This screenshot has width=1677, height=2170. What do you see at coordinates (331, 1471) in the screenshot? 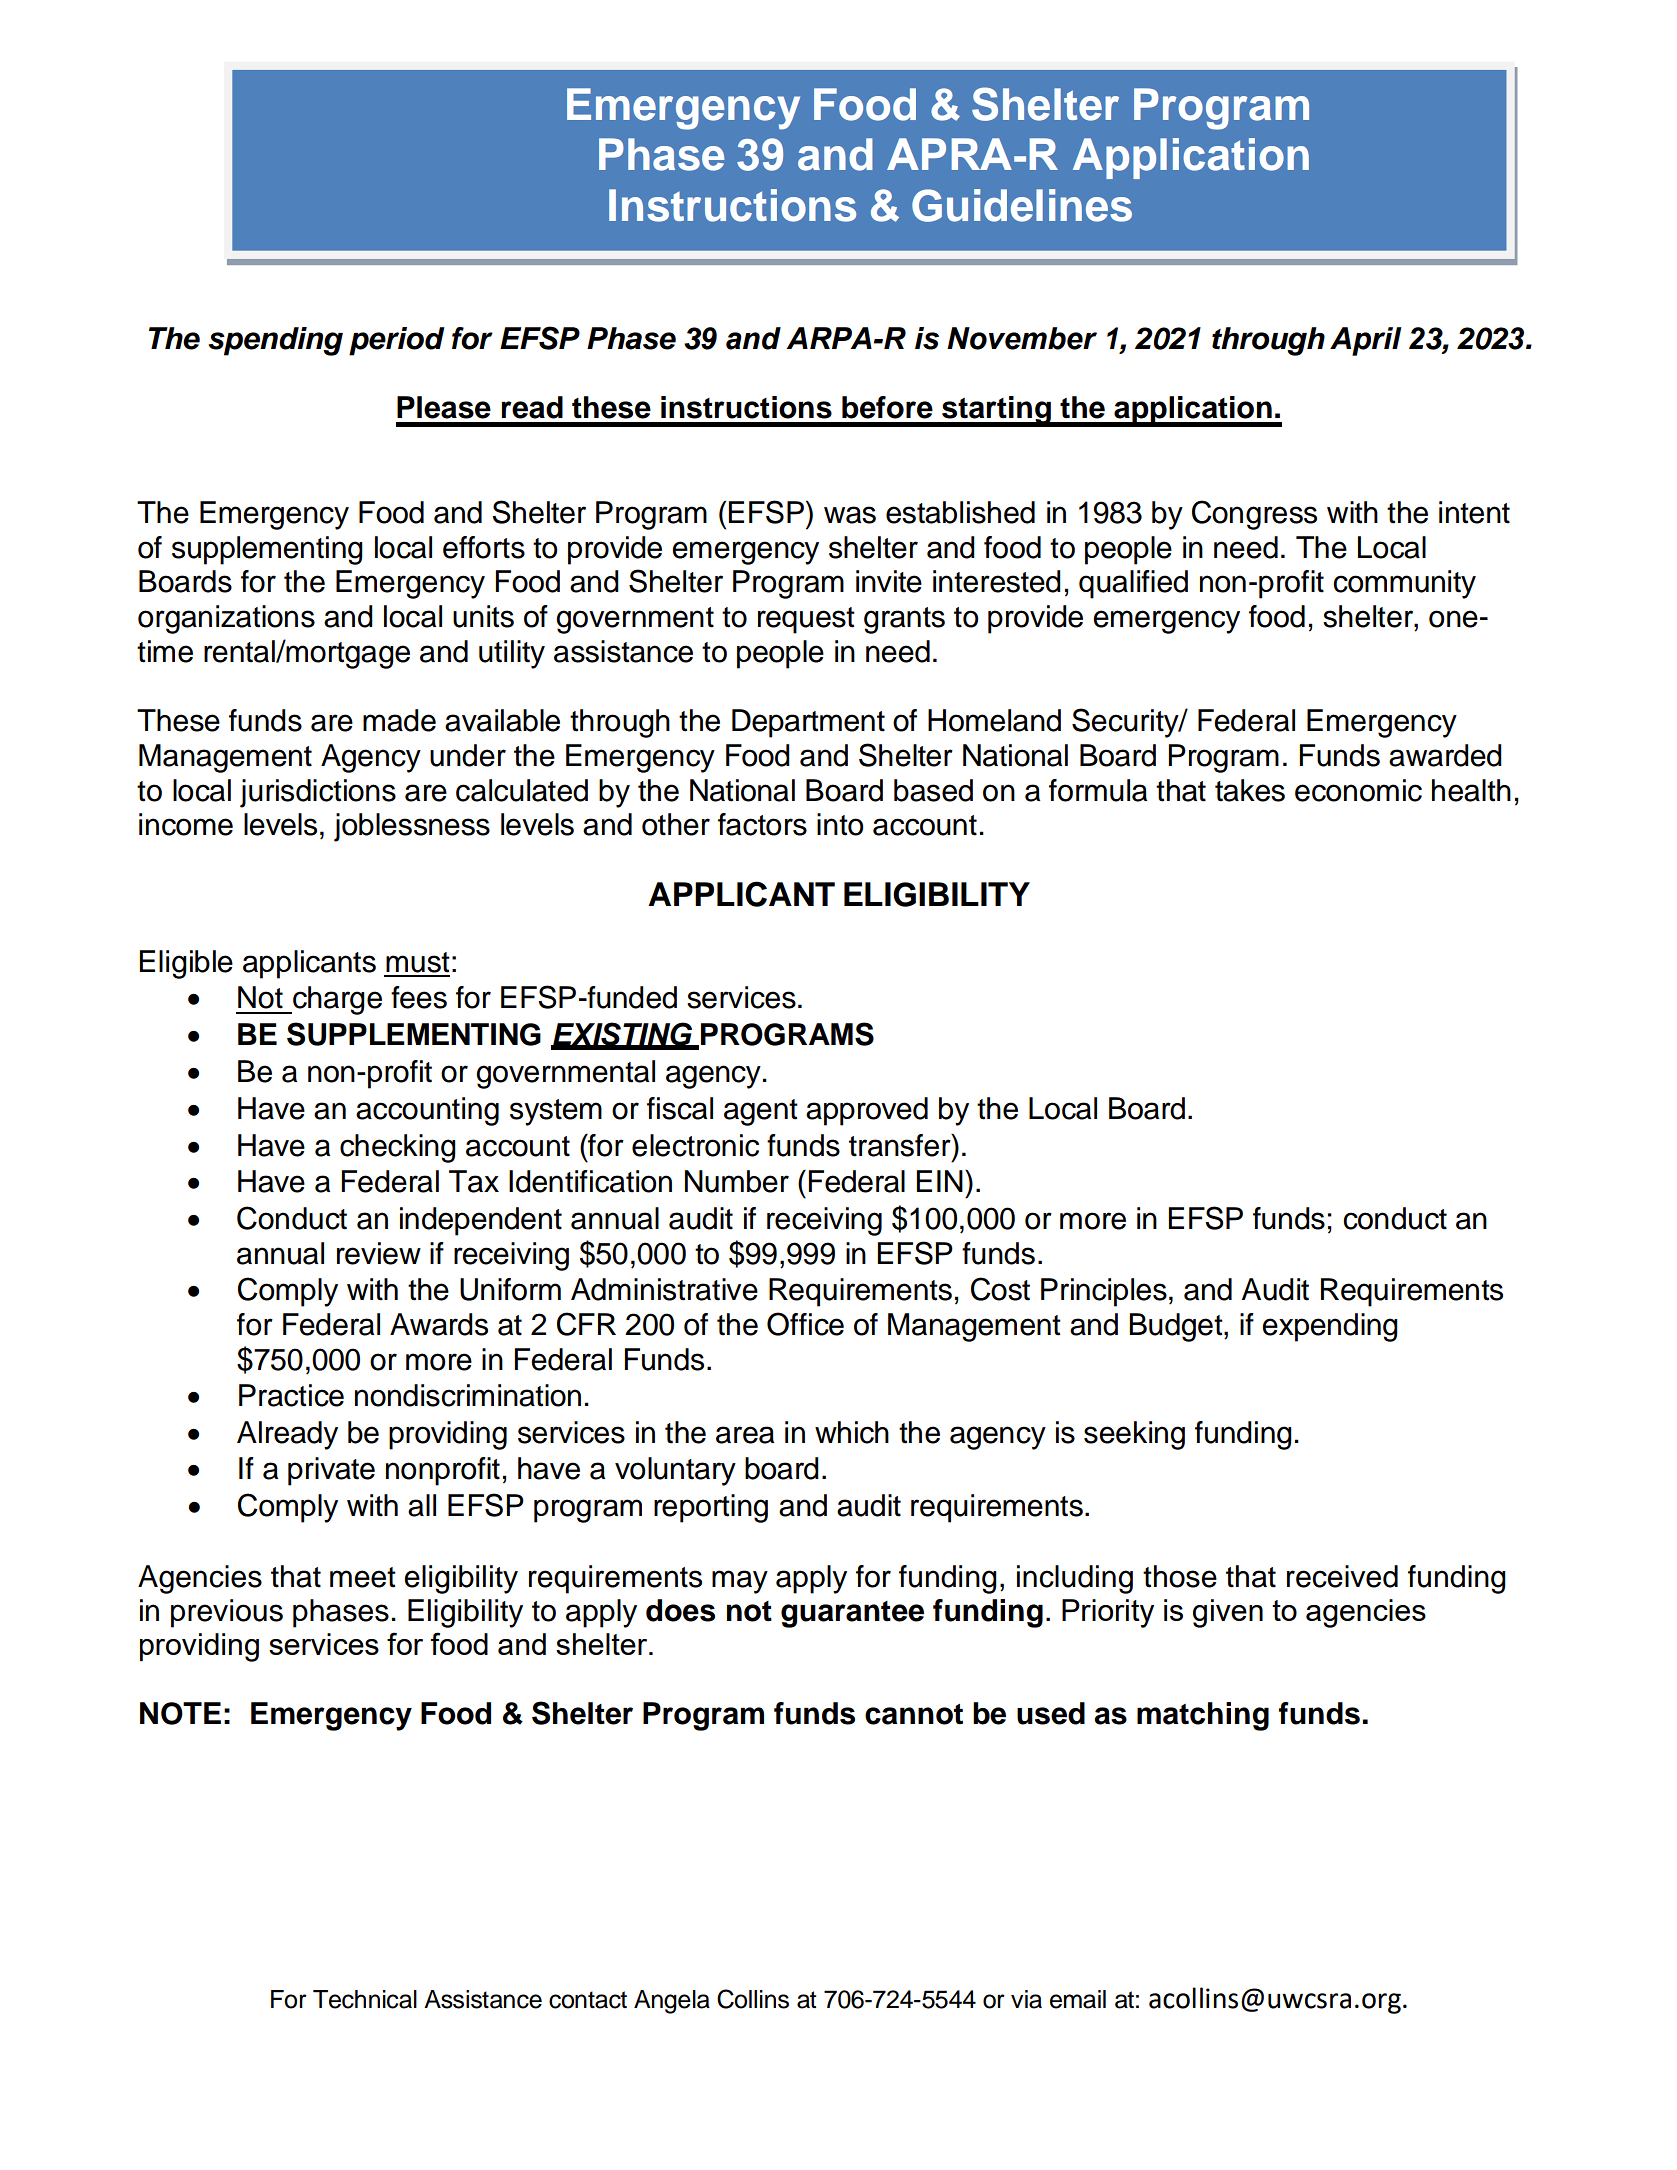
I see `private` at bounding box center [331, 1471].
